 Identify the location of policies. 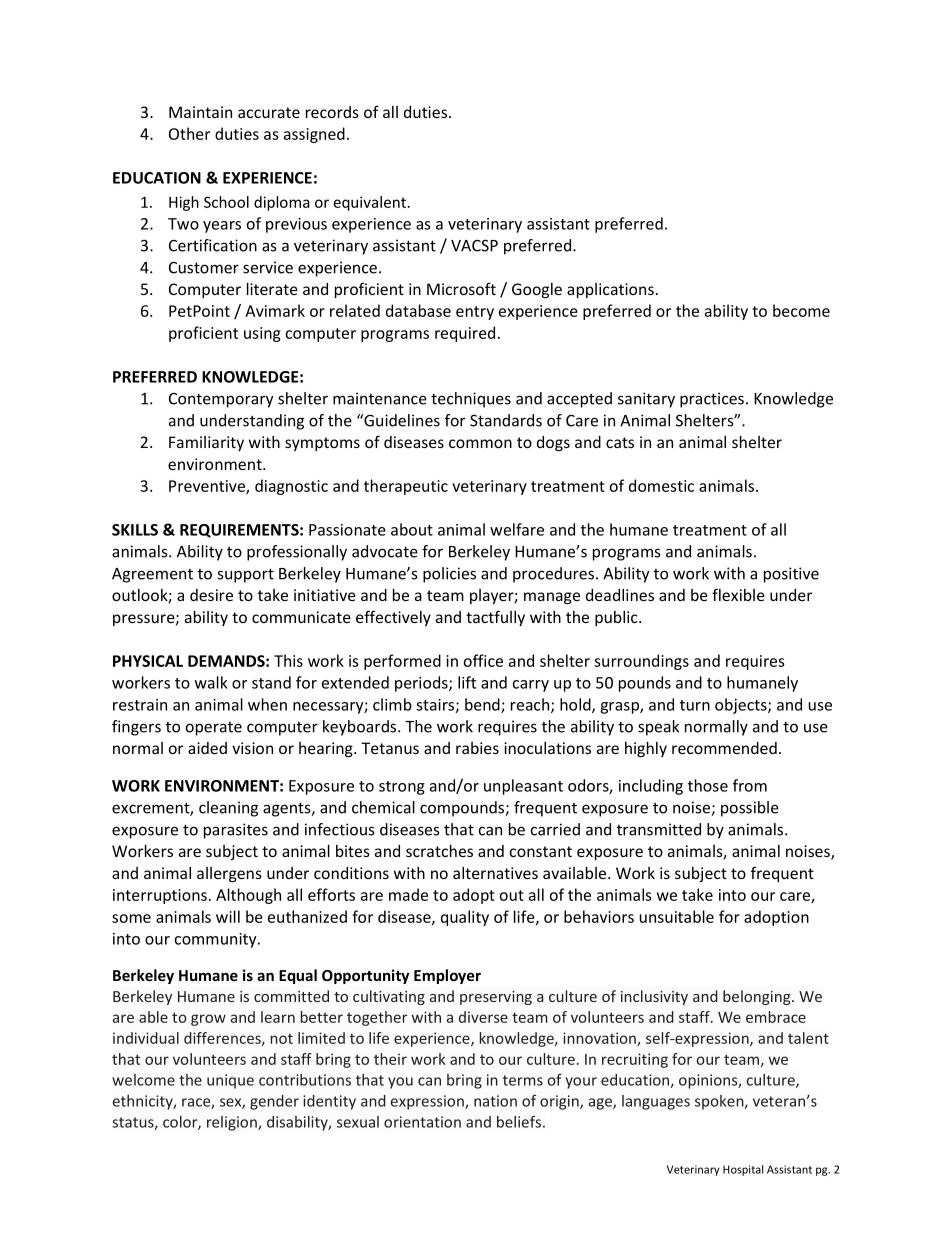
(449, 575).
